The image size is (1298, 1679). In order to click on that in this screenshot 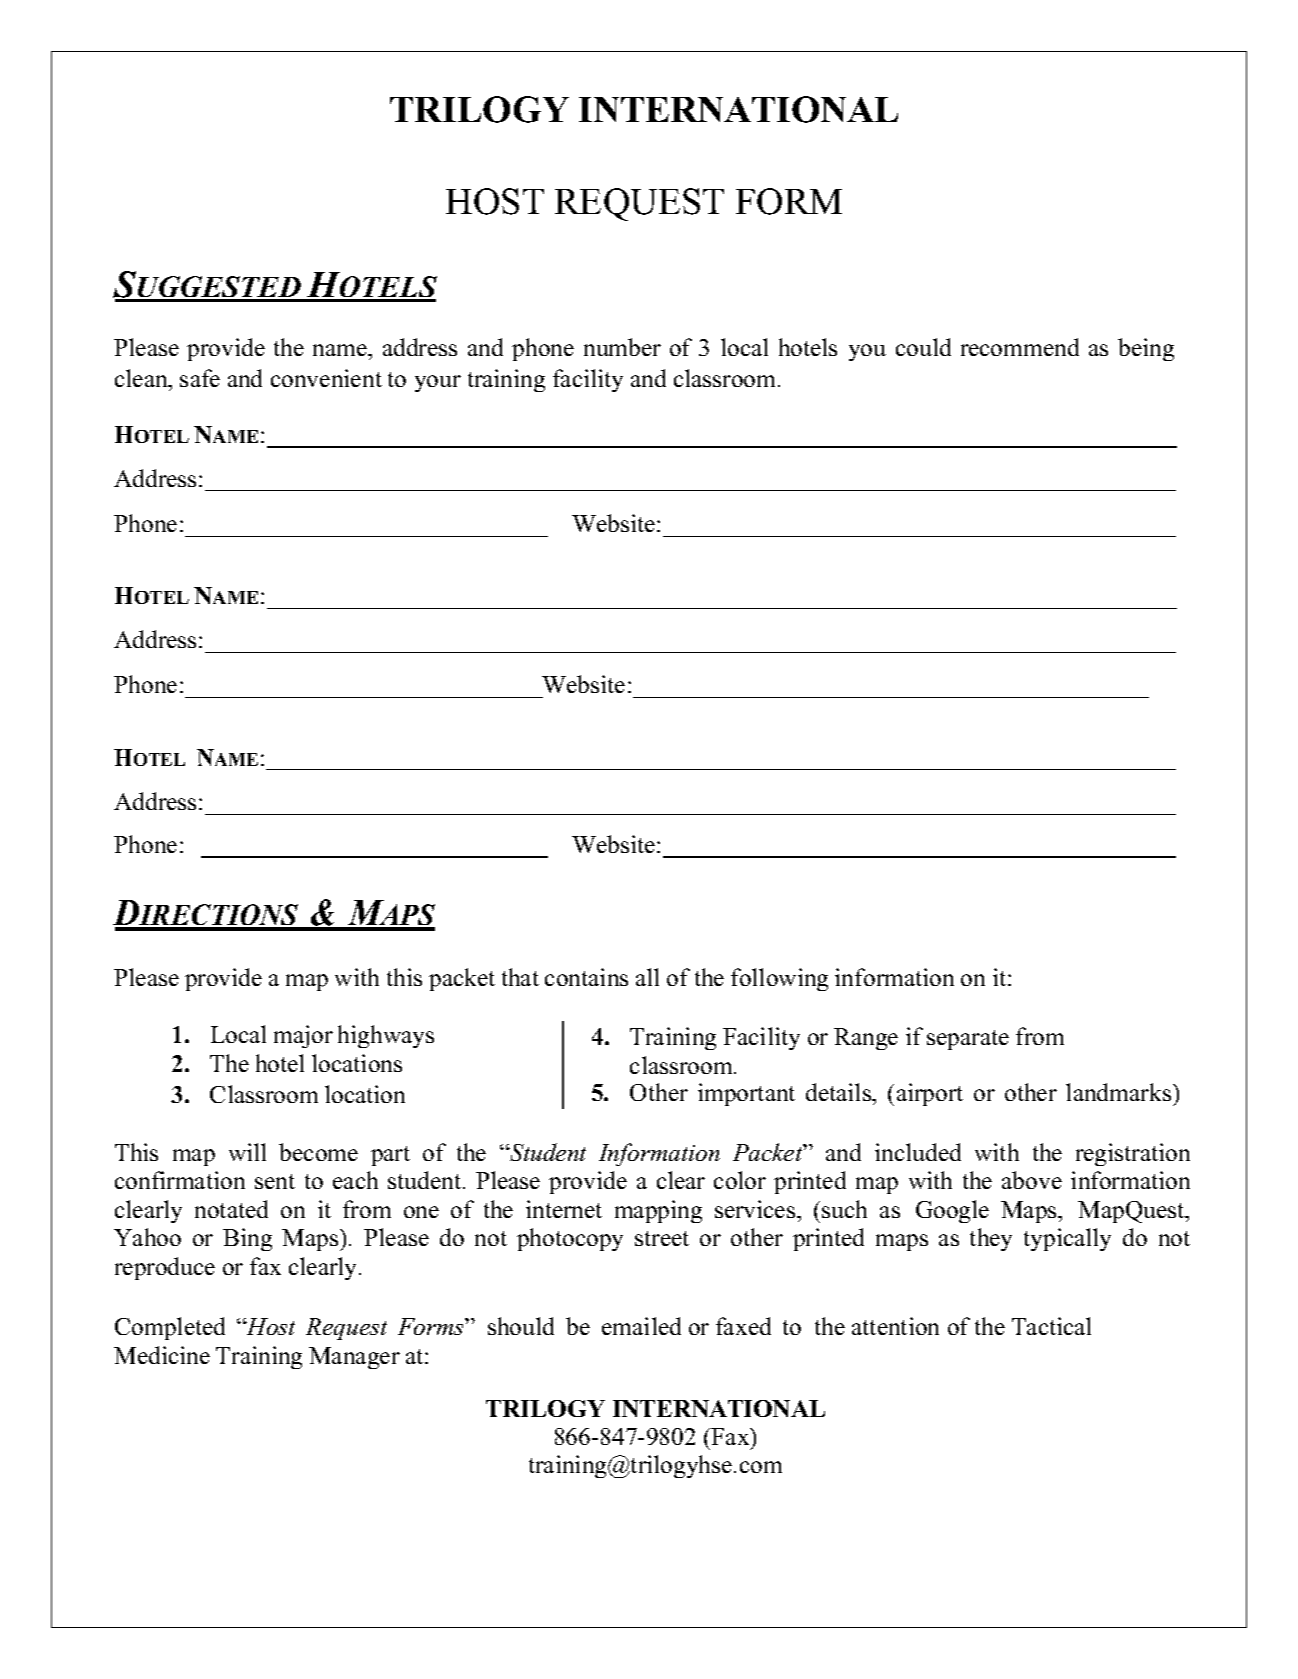, I will do `click(520, 977)`.
